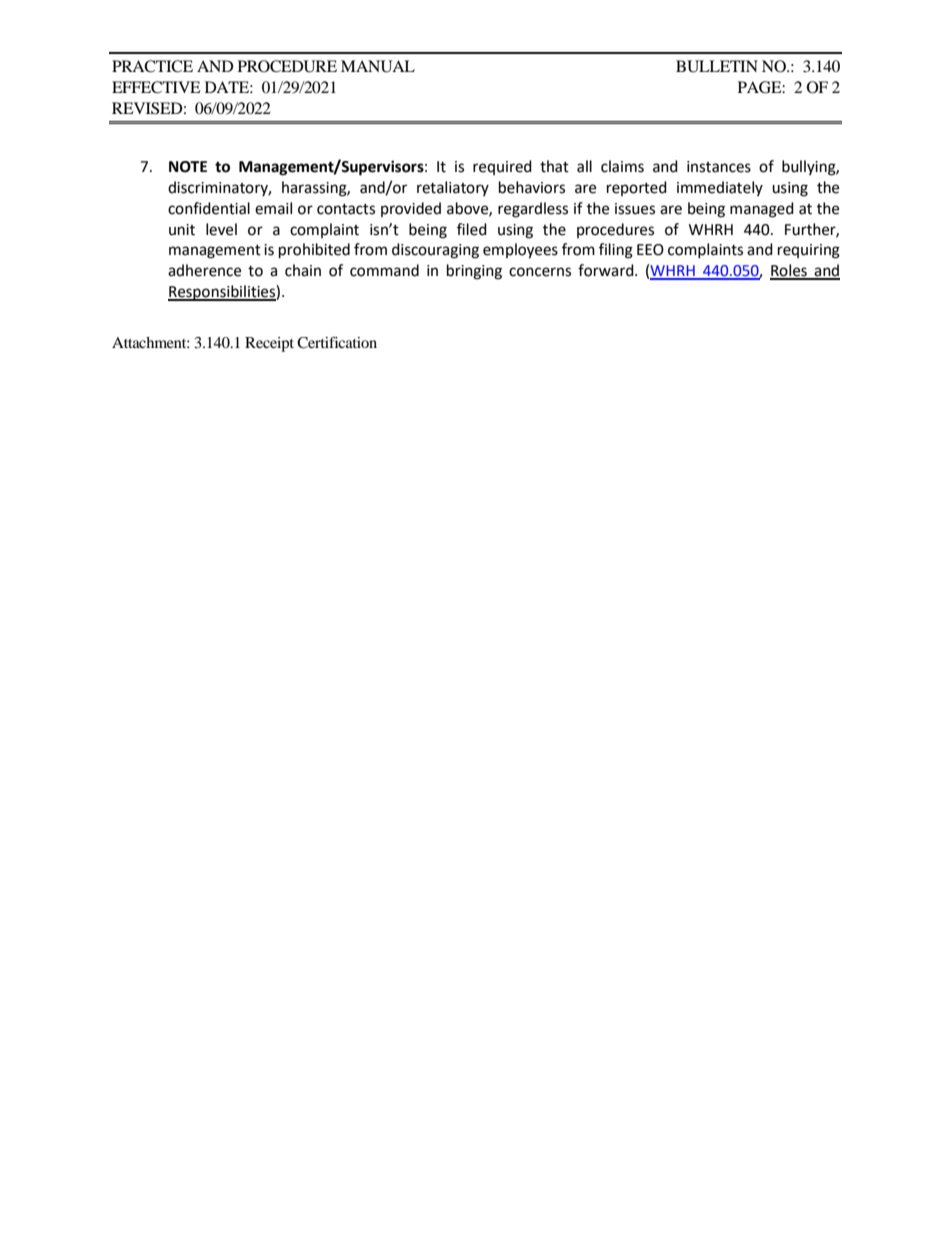 The height and width of the page is (1233, 952). What do you see at coordinates (762, 210) in the page?
I see `managed` at bounding box center [762, 210].
